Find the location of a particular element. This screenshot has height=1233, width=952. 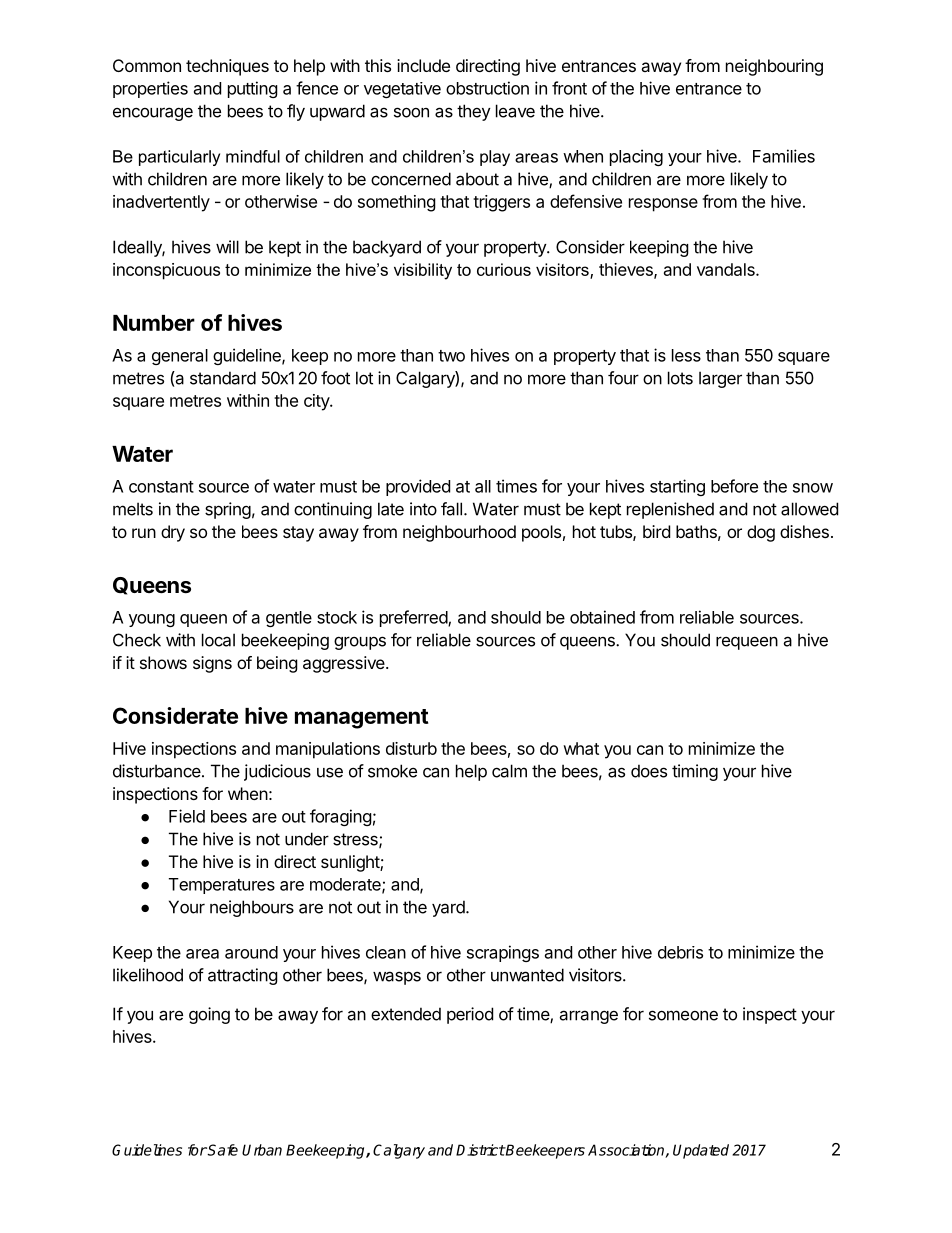

inconspicuous is located at coordinates (166, 271).
